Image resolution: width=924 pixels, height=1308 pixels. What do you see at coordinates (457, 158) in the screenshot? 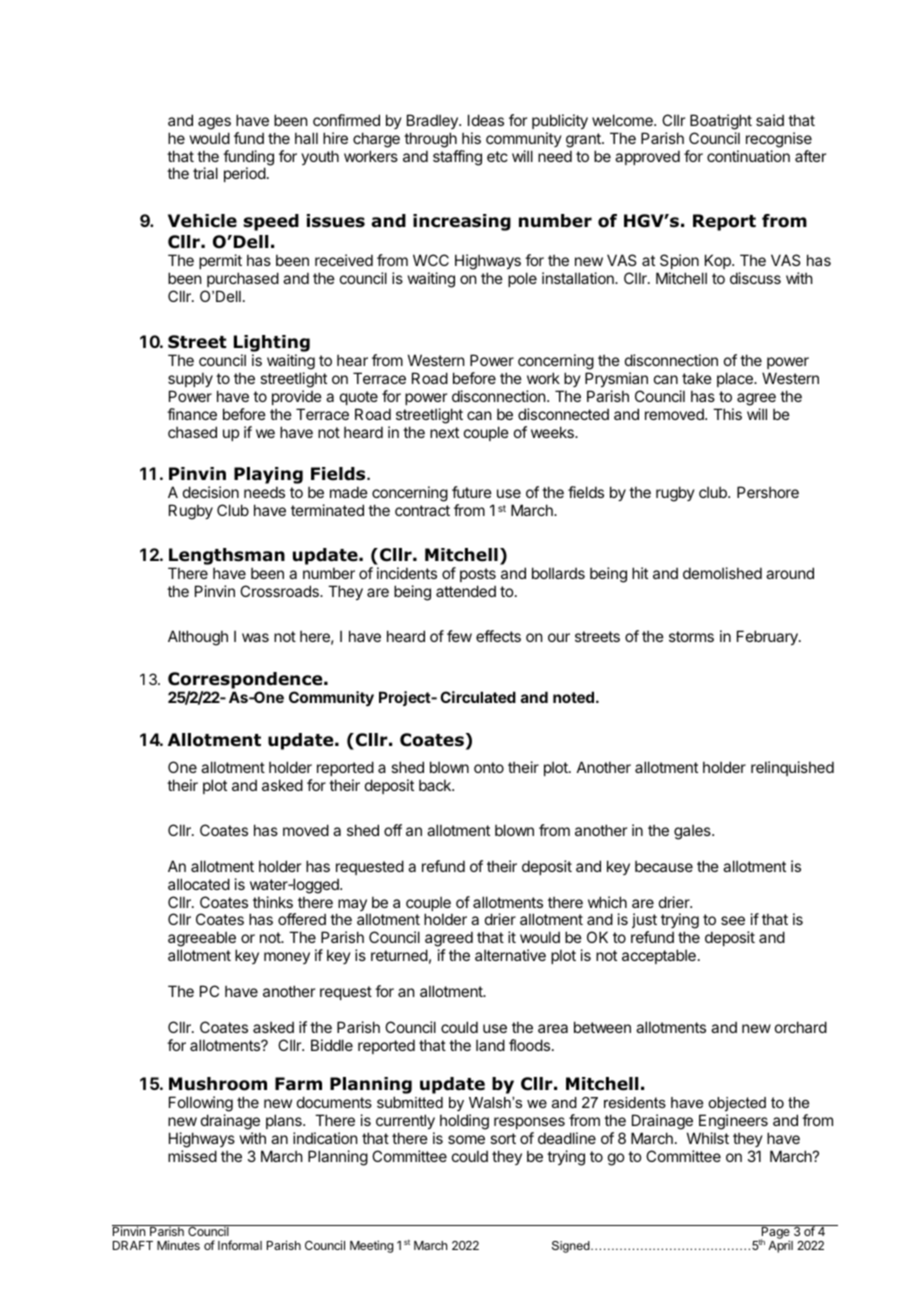
I see `staffing` at bounding box center [457, 158].
